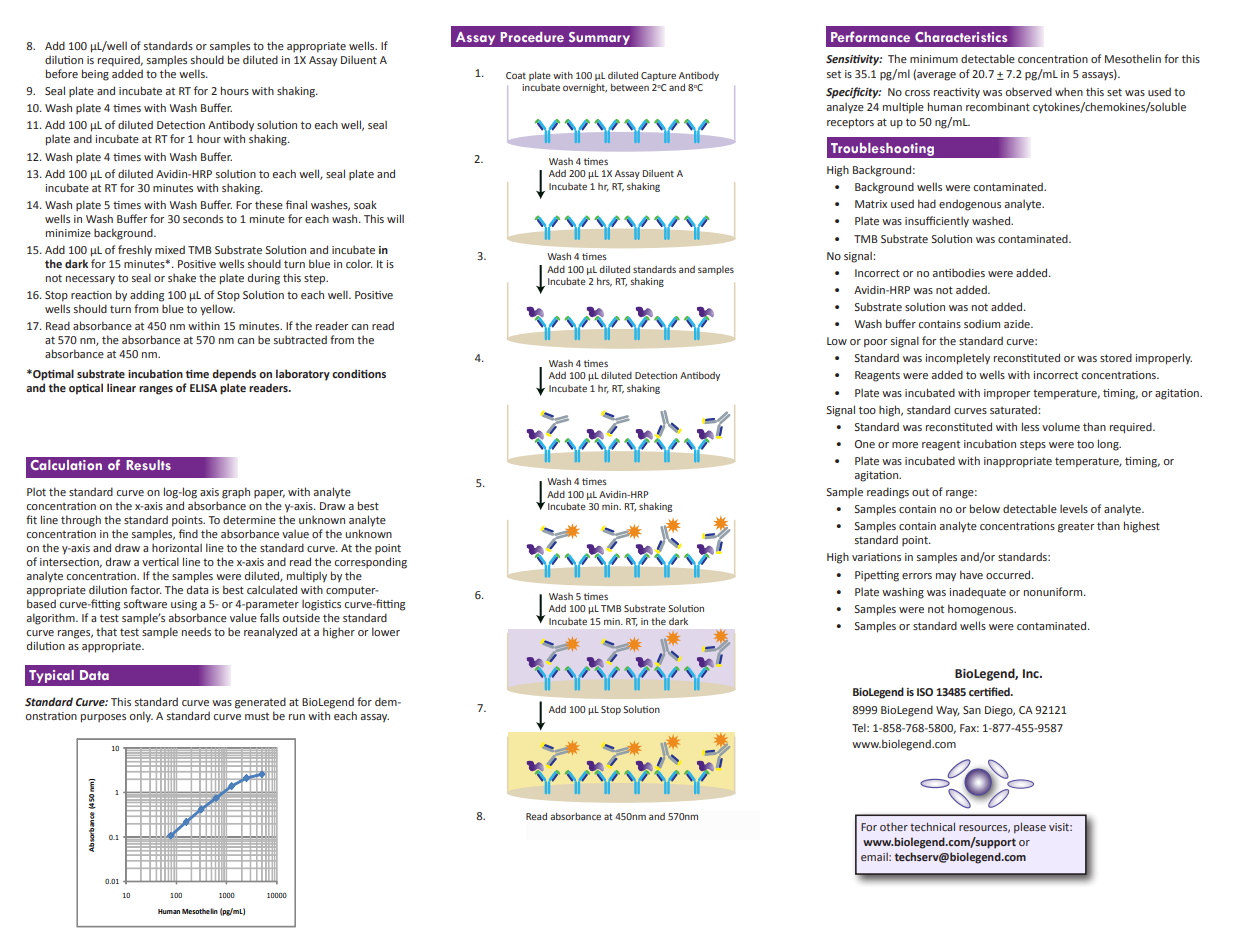  Describe the element at coordinates (516, 75) in the image. I see `Coat` at that location.
